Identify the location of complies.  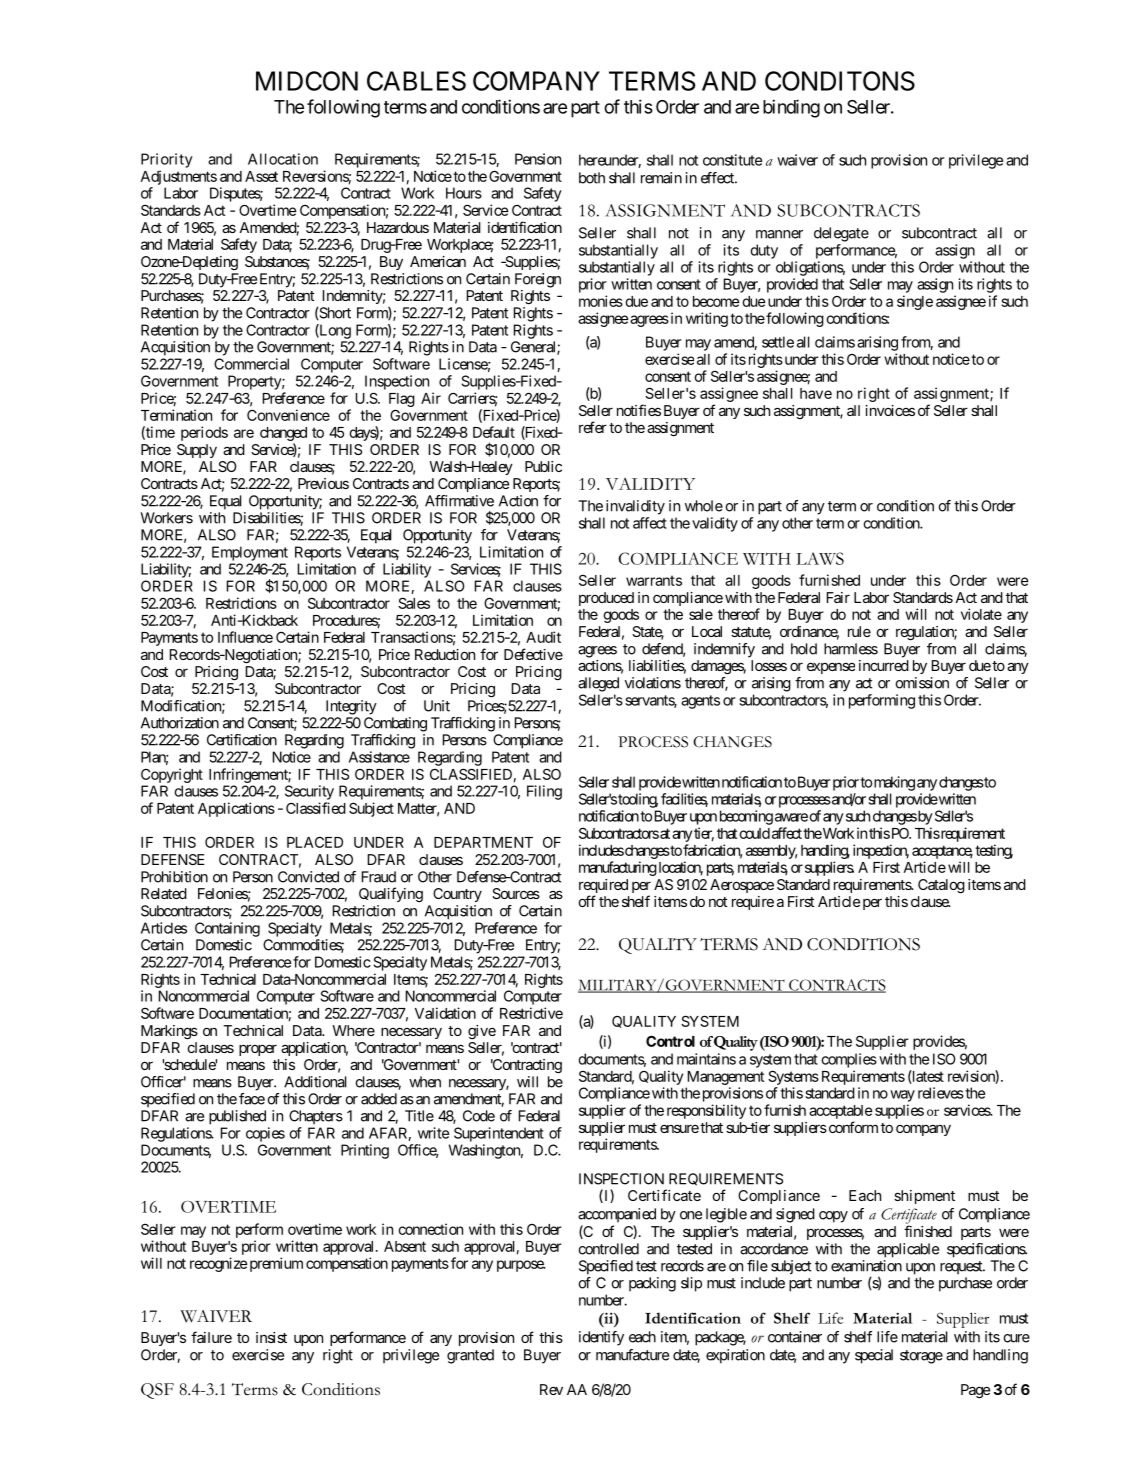
(849, 1060).
